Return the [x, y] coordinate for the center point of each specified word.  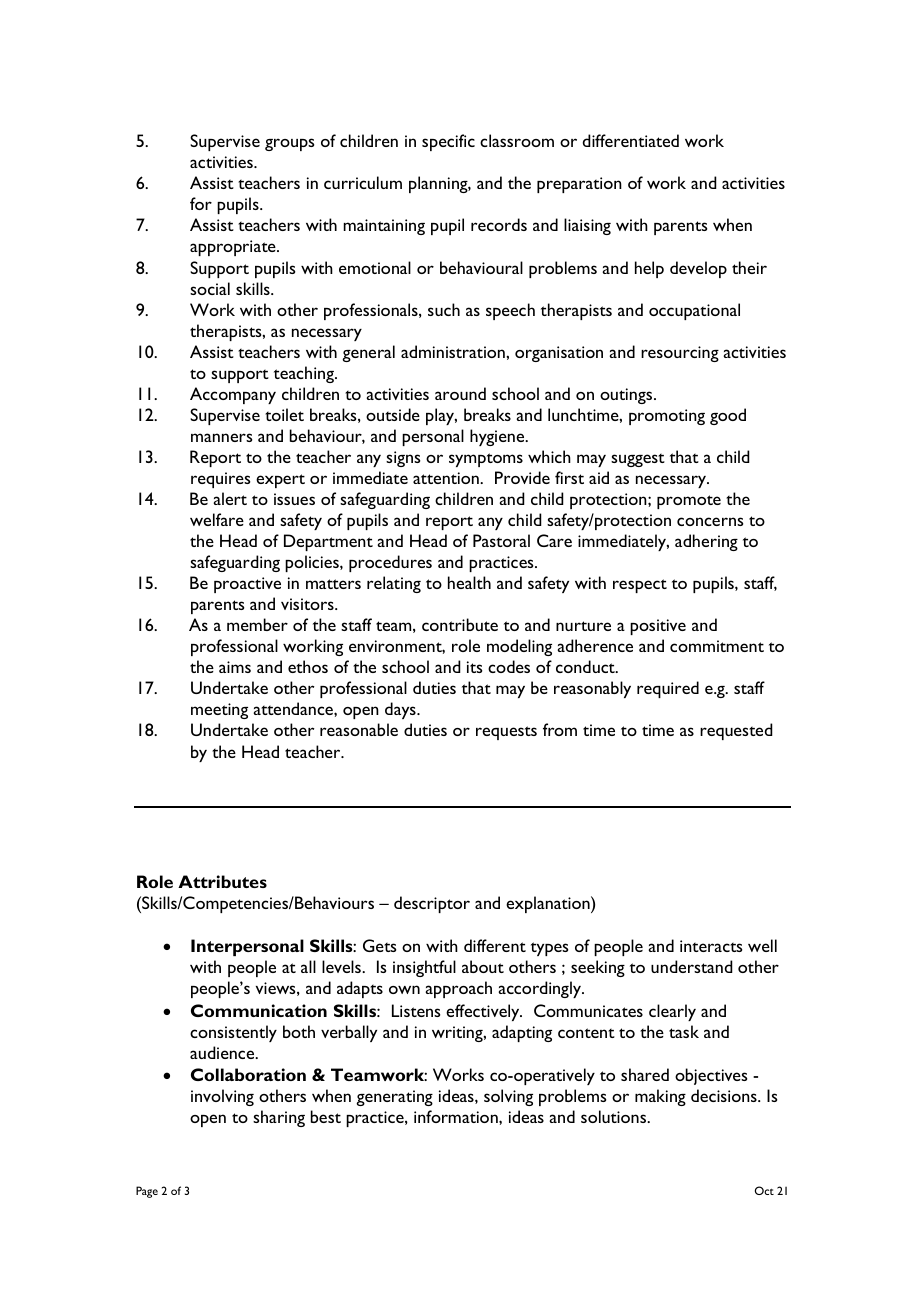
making [660, 1097]
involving [222, 1097]
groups [289, 144]
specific [448, 142]
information [457, 1116]
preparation [579, 185]
